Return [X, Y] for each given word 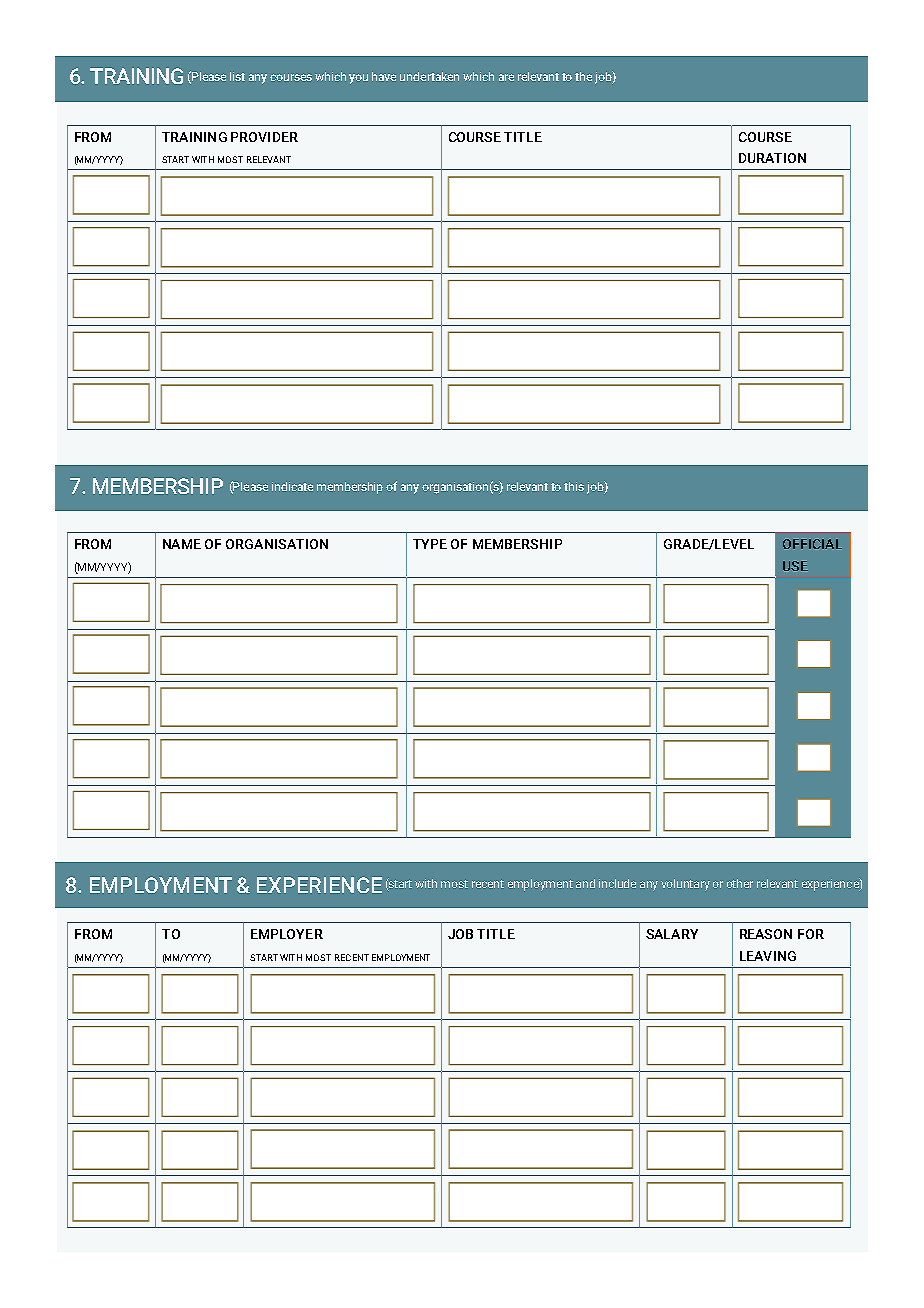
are [506, 77]
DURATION [772, 158]
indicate [292, 486]
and [585, 883]
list [237, 76]
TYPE [430, 544]
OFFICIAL [812, 544]
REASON [766, 934]
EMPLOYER [287, 934]
